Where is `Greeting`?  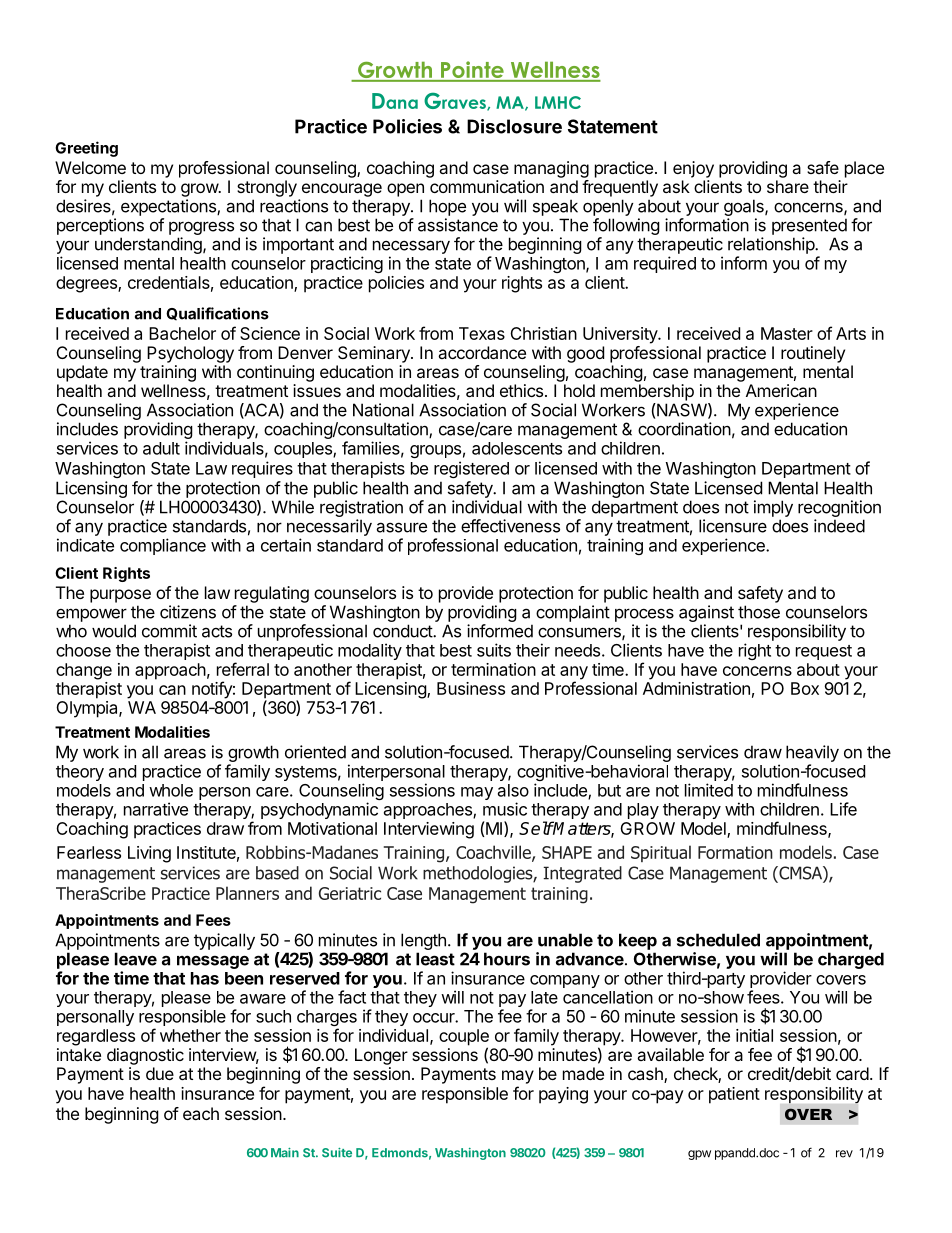 Greeting is located at coordinates (86, 149).
